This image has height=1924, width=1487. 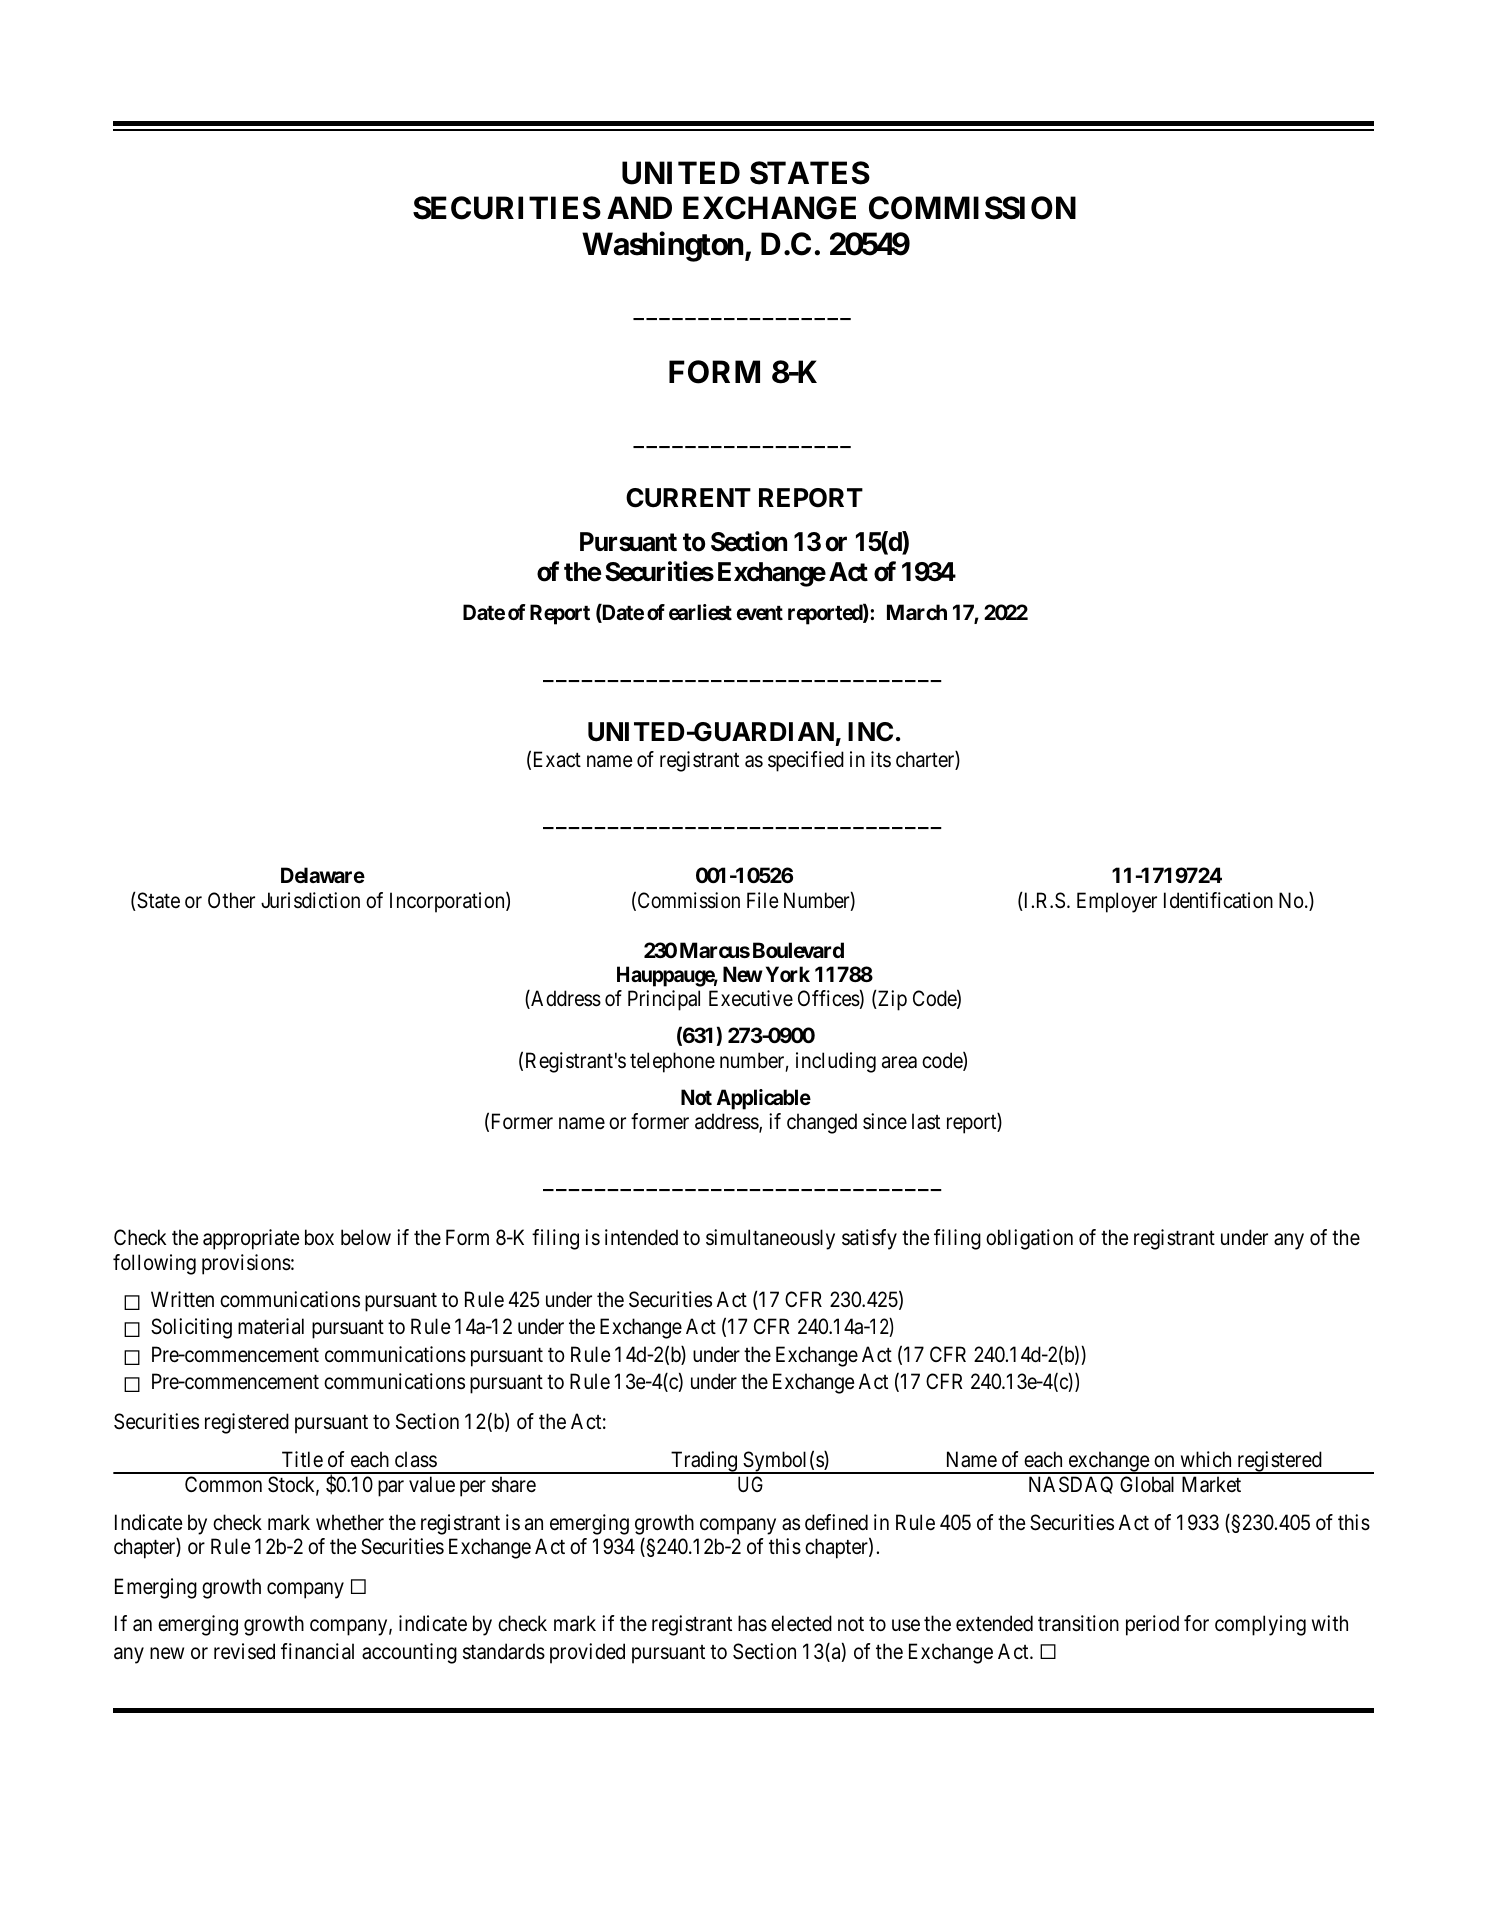 I want to click on Identification, so click(x=1218, y=900).
